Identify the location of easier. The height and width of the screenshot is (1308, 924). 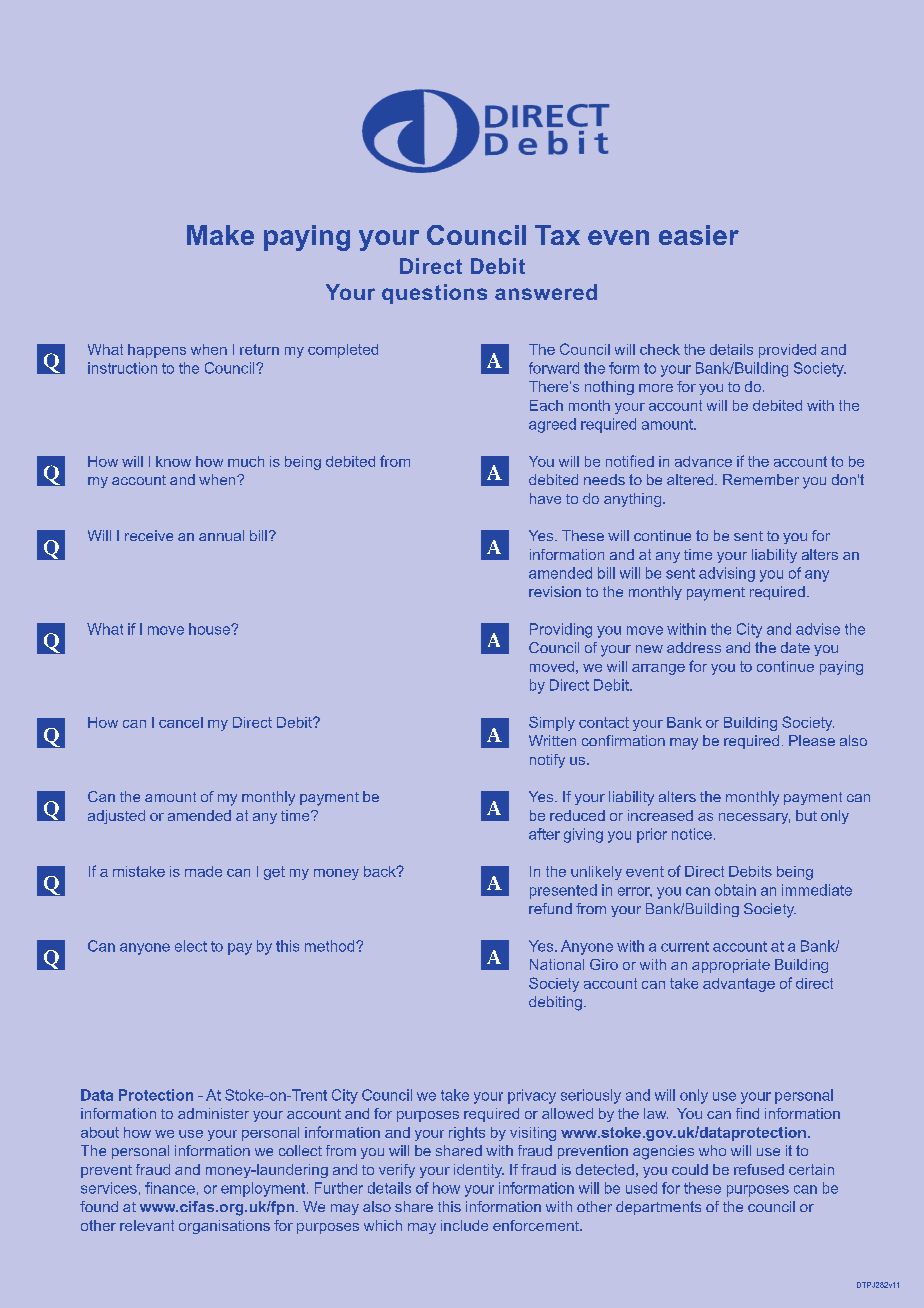
(699, 235).
